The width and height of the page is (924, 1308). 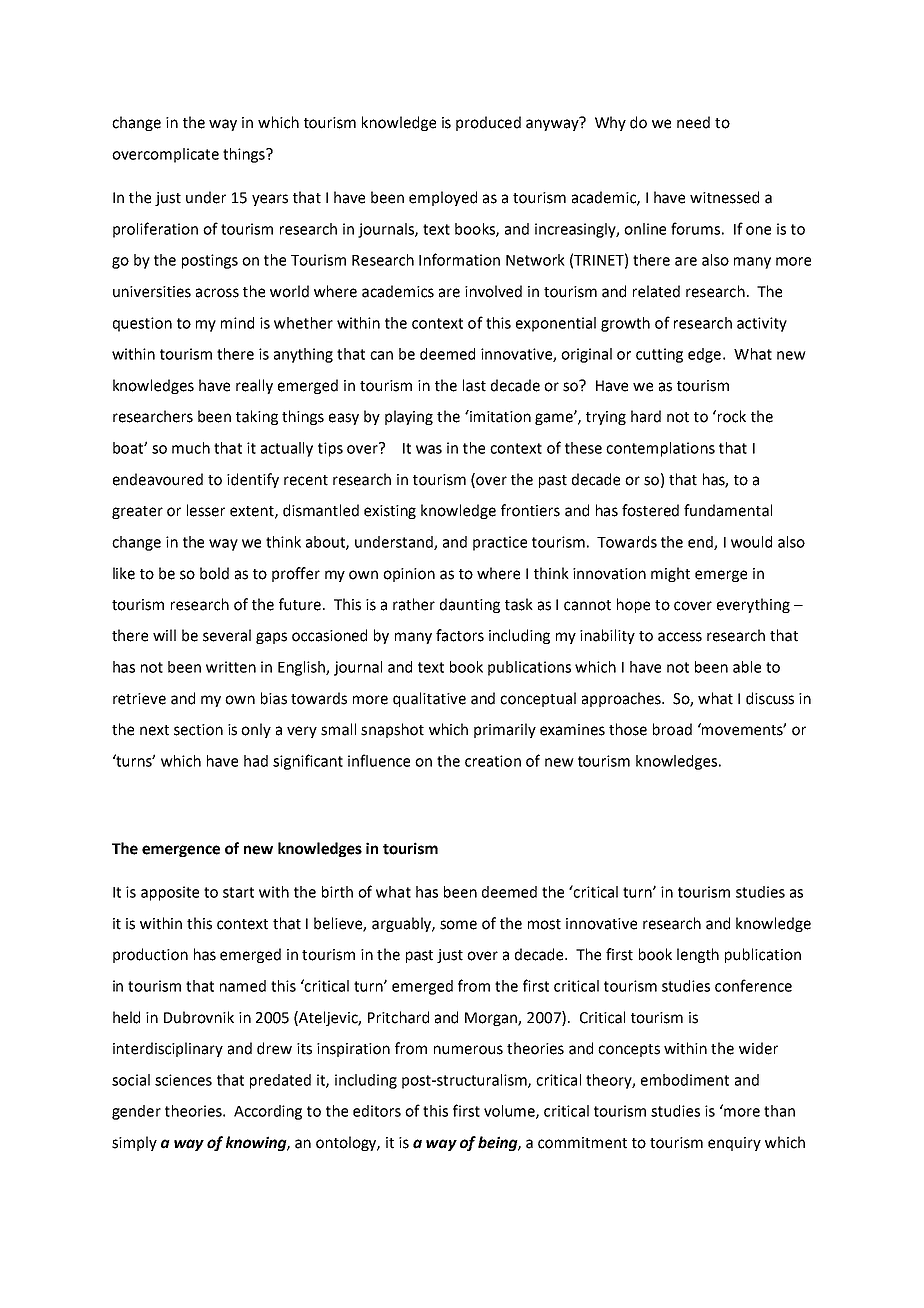 What do you see at coordinates (474, 385) in the page?
I see `last` at bounding box center [474, 385].
